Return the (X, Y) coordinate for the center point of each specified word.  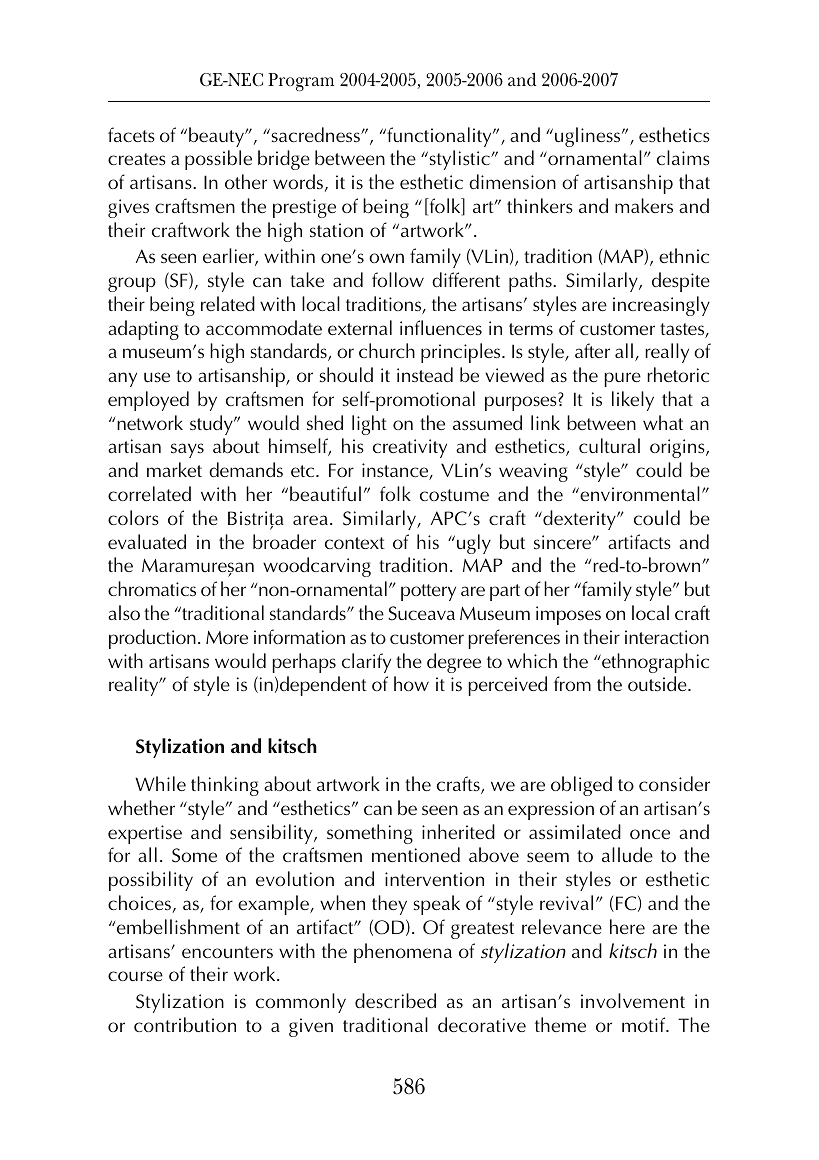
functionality (439, 137)
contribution (185, 1024)
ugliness (589, 137)
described (395, 1000)
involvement (633, 1000)
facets (131, 134)
